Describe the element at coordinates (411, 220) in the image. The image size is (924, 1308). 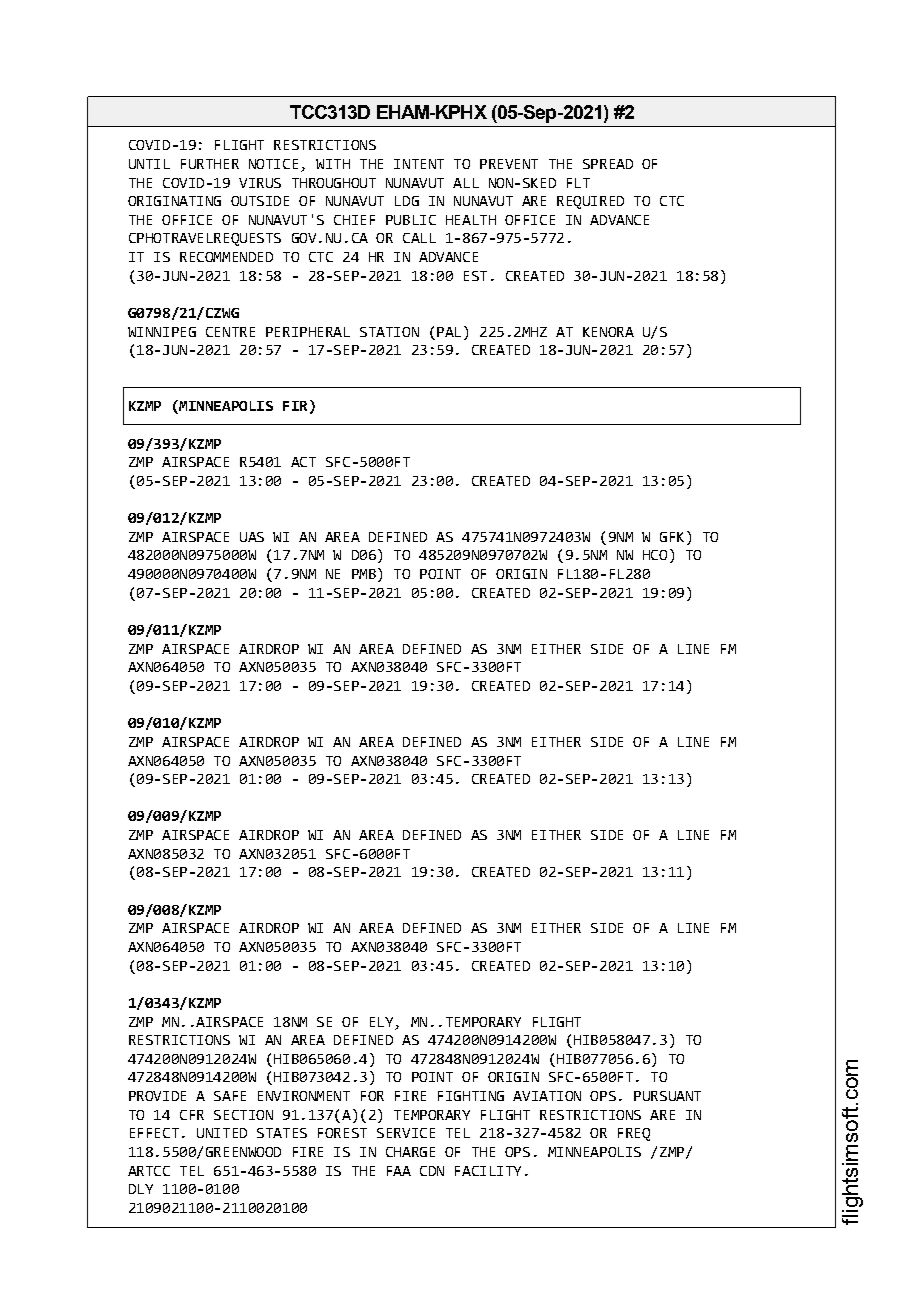
I see `PUBLIC` at that location.
